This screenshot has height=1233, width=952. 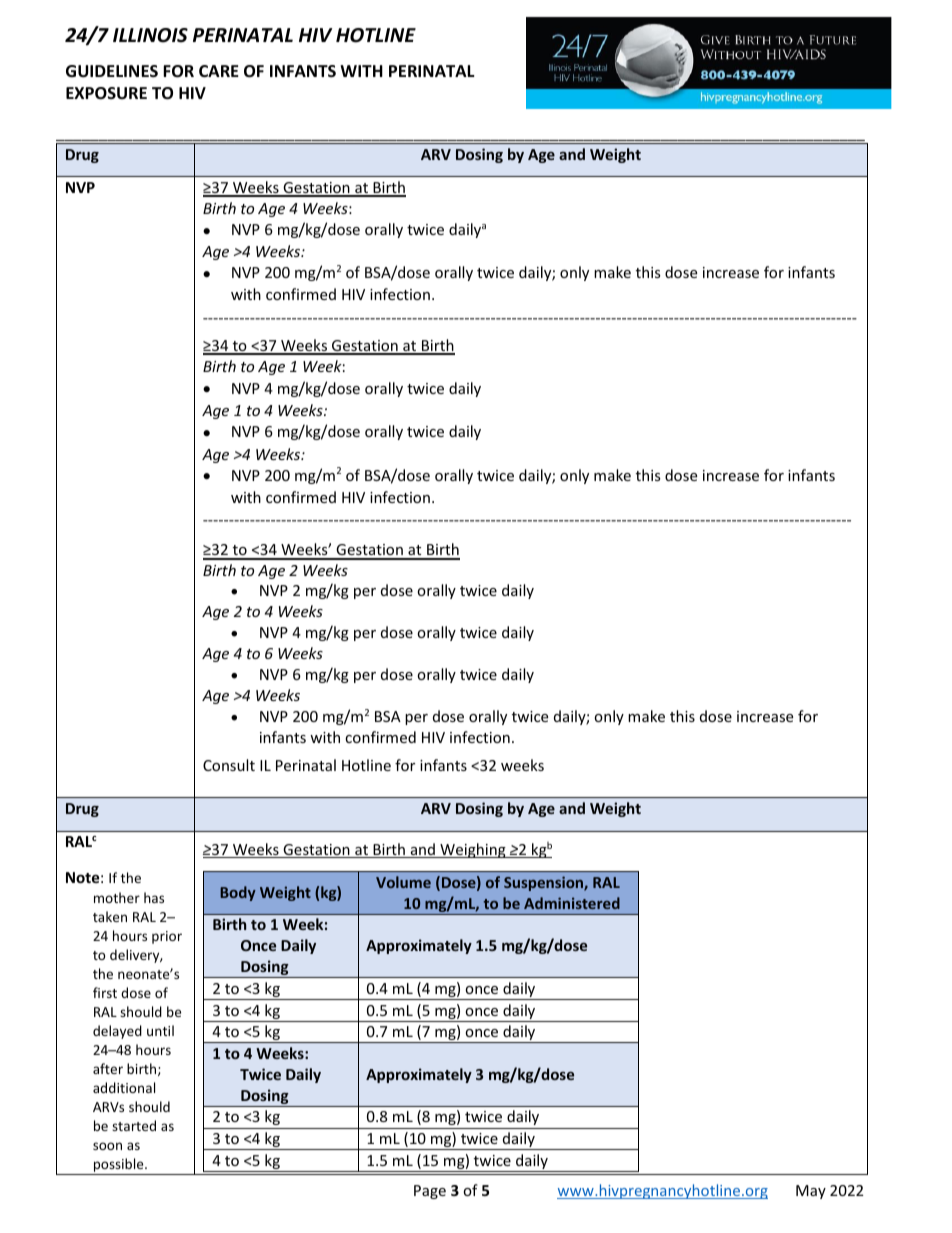 I want to click on prior, so click(x=167, y=937).
